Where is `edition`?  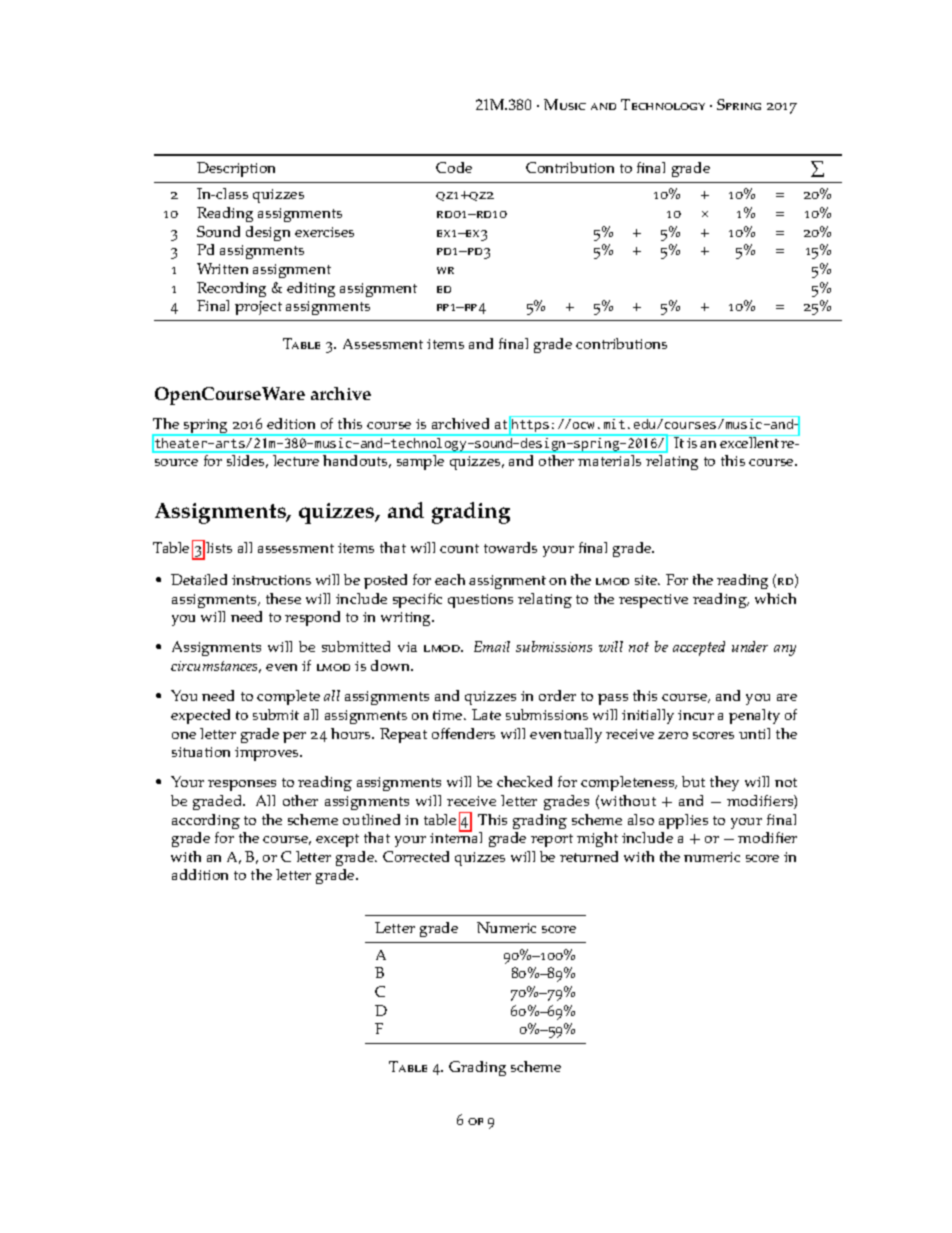 edition is located at coordinates (291, 423).
